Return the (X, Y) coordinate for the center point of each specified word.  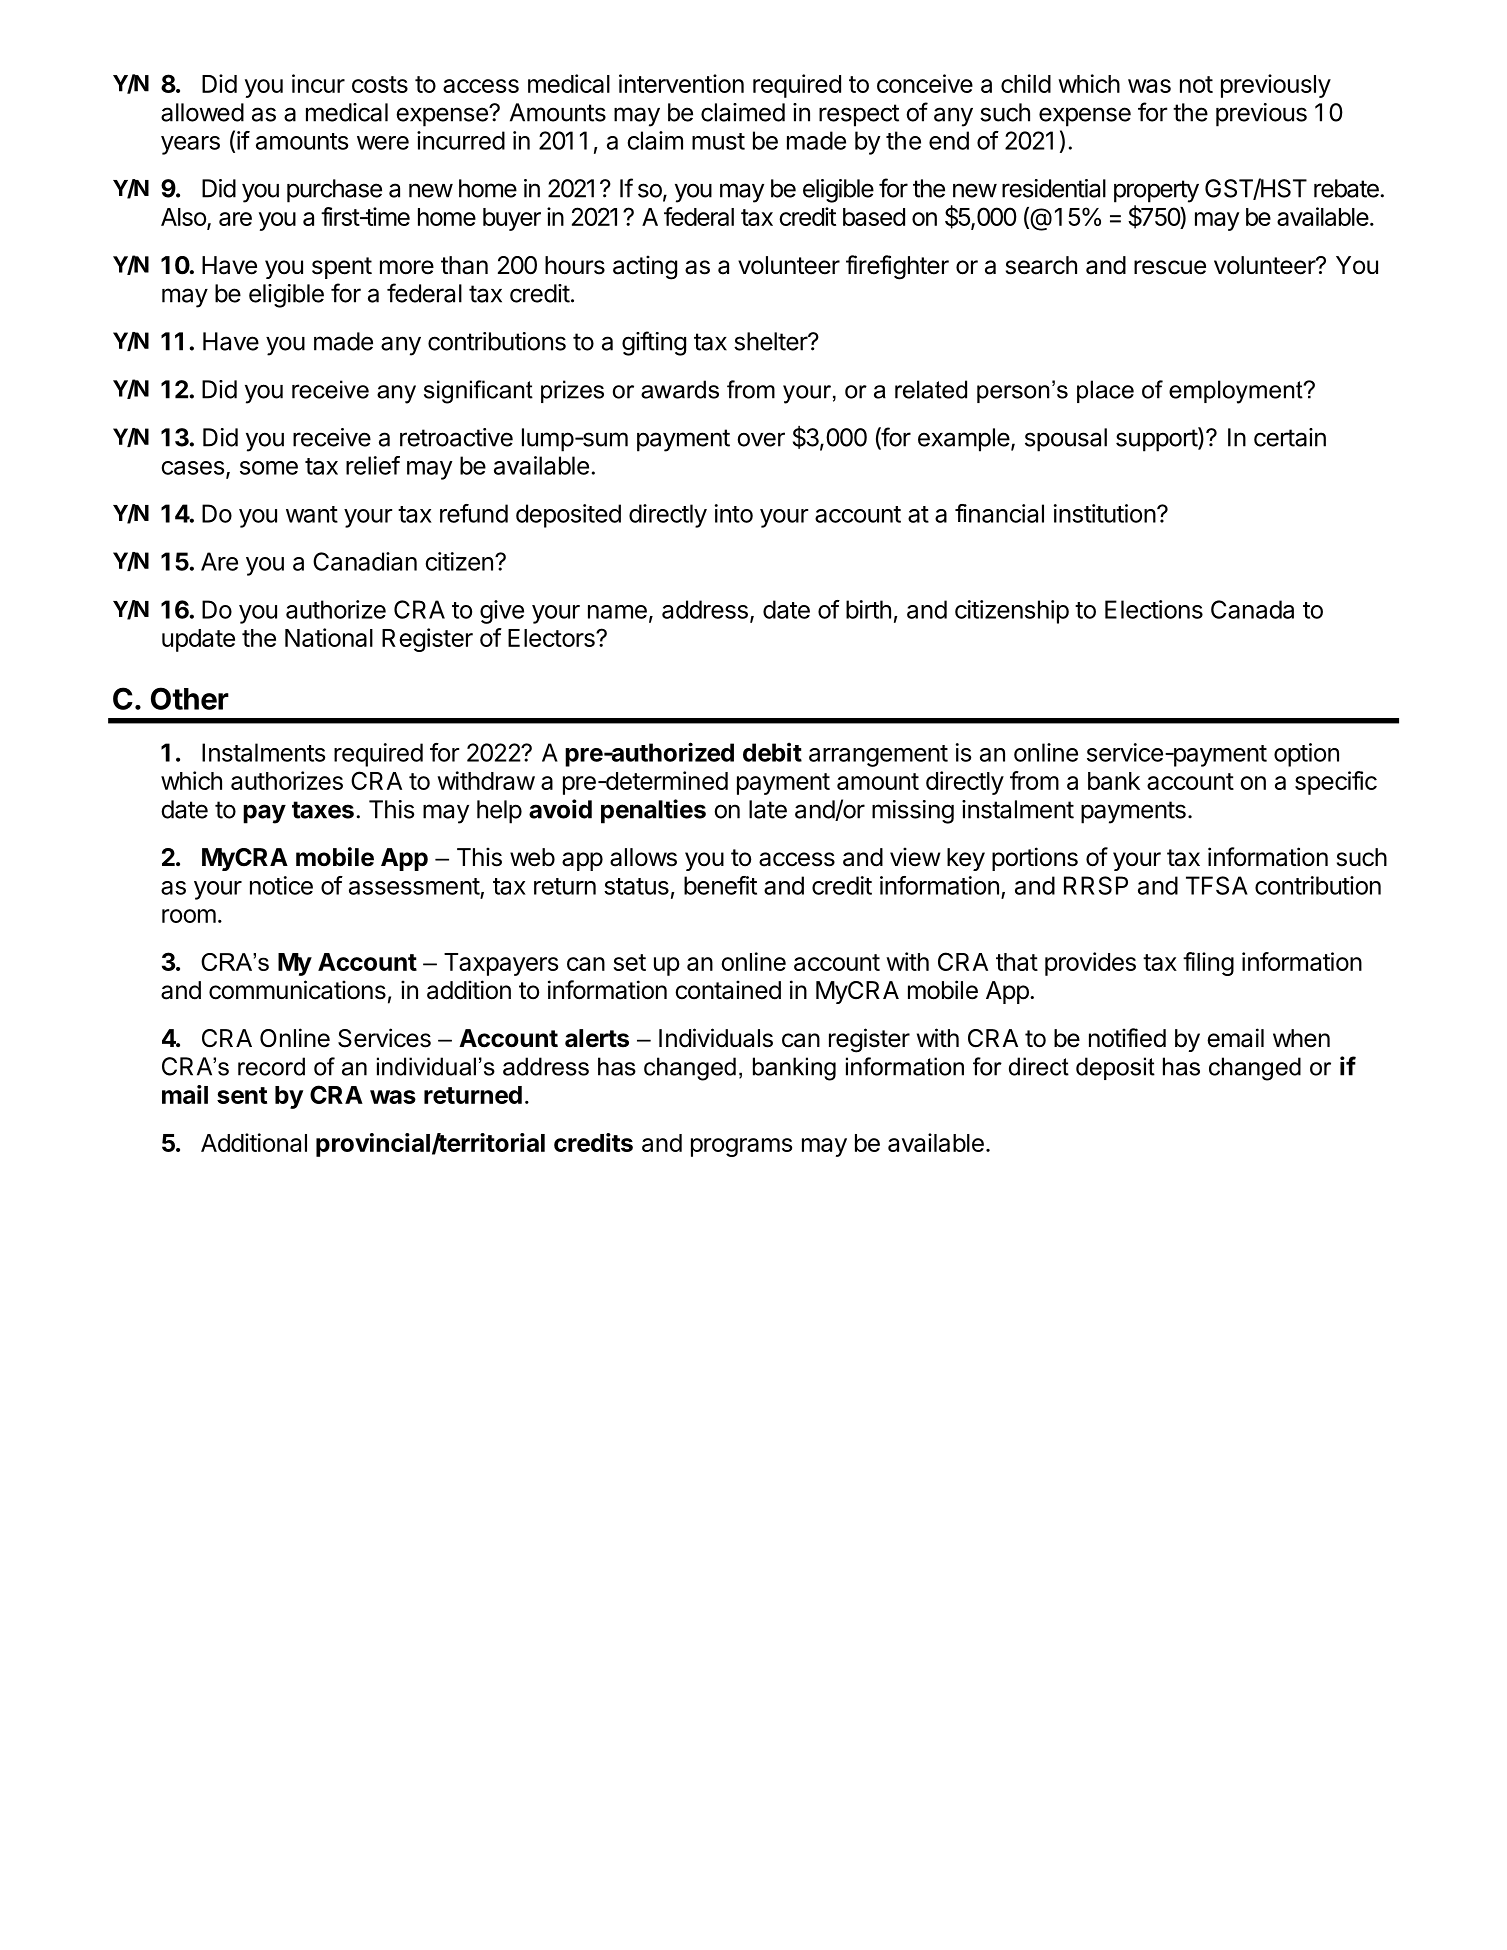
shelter (771, 341)
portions (1035, 859)
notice (281, 885)
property (1156, 191)
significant (478, 392)
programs (741, 1147)
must (718, 141)
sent (242, 1095)
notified (1127, 1038)
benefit (720, 885)
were (383, 143)
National (329, 637)
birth (868, 609)
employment (1237, 392)
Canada (1252, 609)
